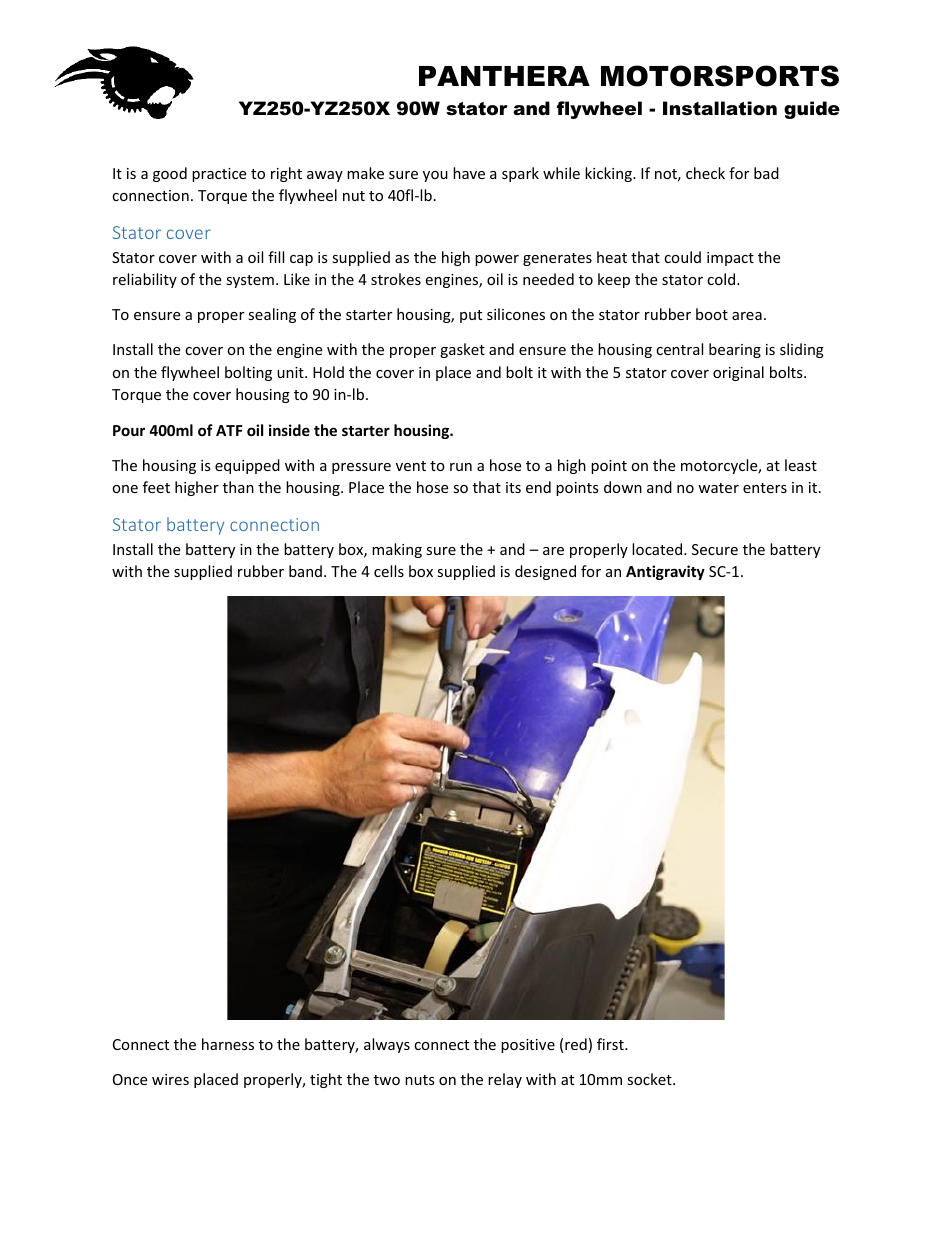 This screenshot has width=952, height=1233. What do you see at coordinates (305, 571) in the screenshot?
I see `band` at bounding box center [305, 571].
